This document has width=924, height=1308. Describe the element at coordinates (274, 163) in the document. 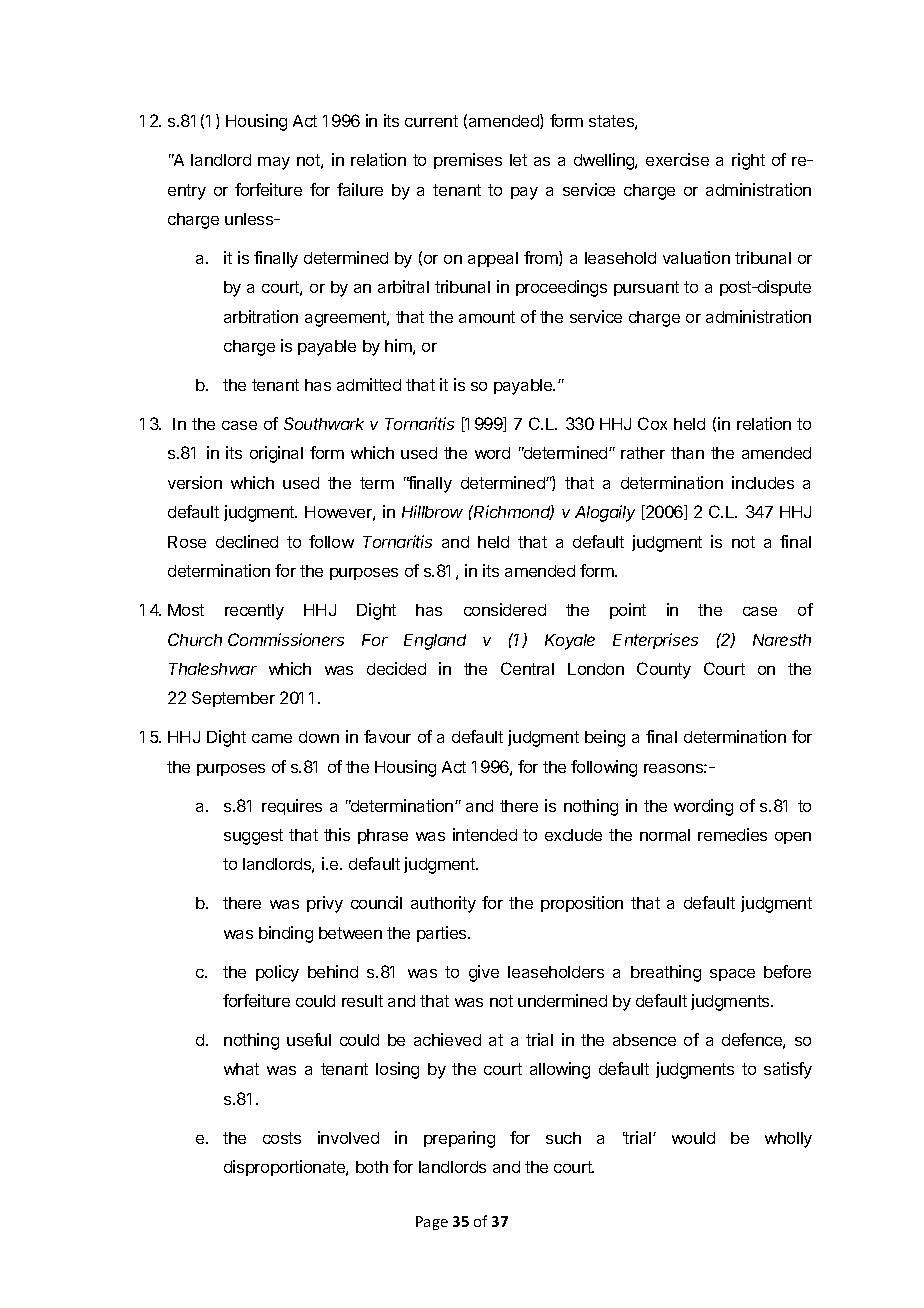

I see `may` at that location.
